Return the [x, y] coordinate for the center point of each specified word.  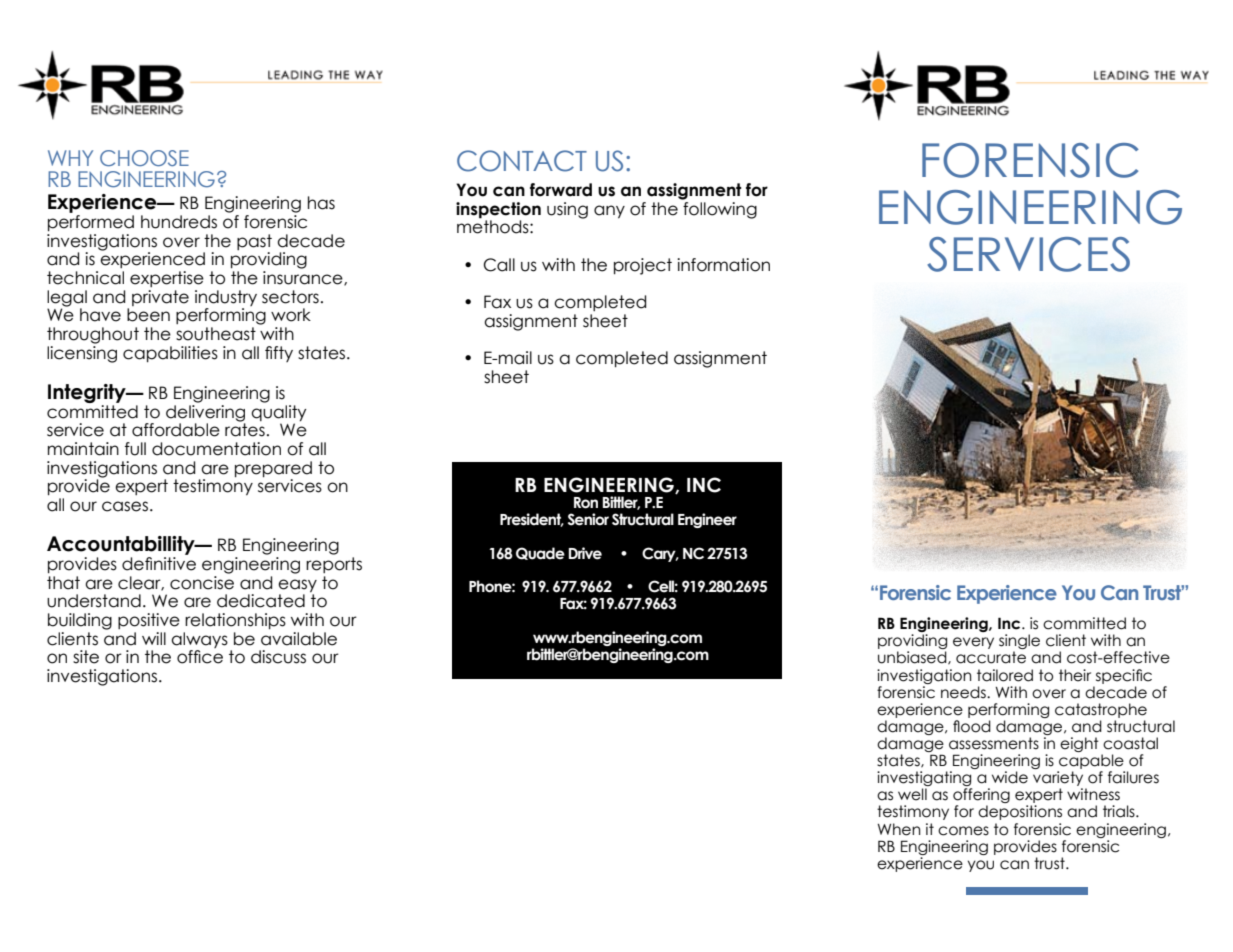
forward [561, 190]
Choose [144, 158]
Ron [586, 503]
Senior [588, 519]
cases [125, 506]
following [719, 209]
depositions [1020, 812]
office [200, 657]
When [899, 829]
